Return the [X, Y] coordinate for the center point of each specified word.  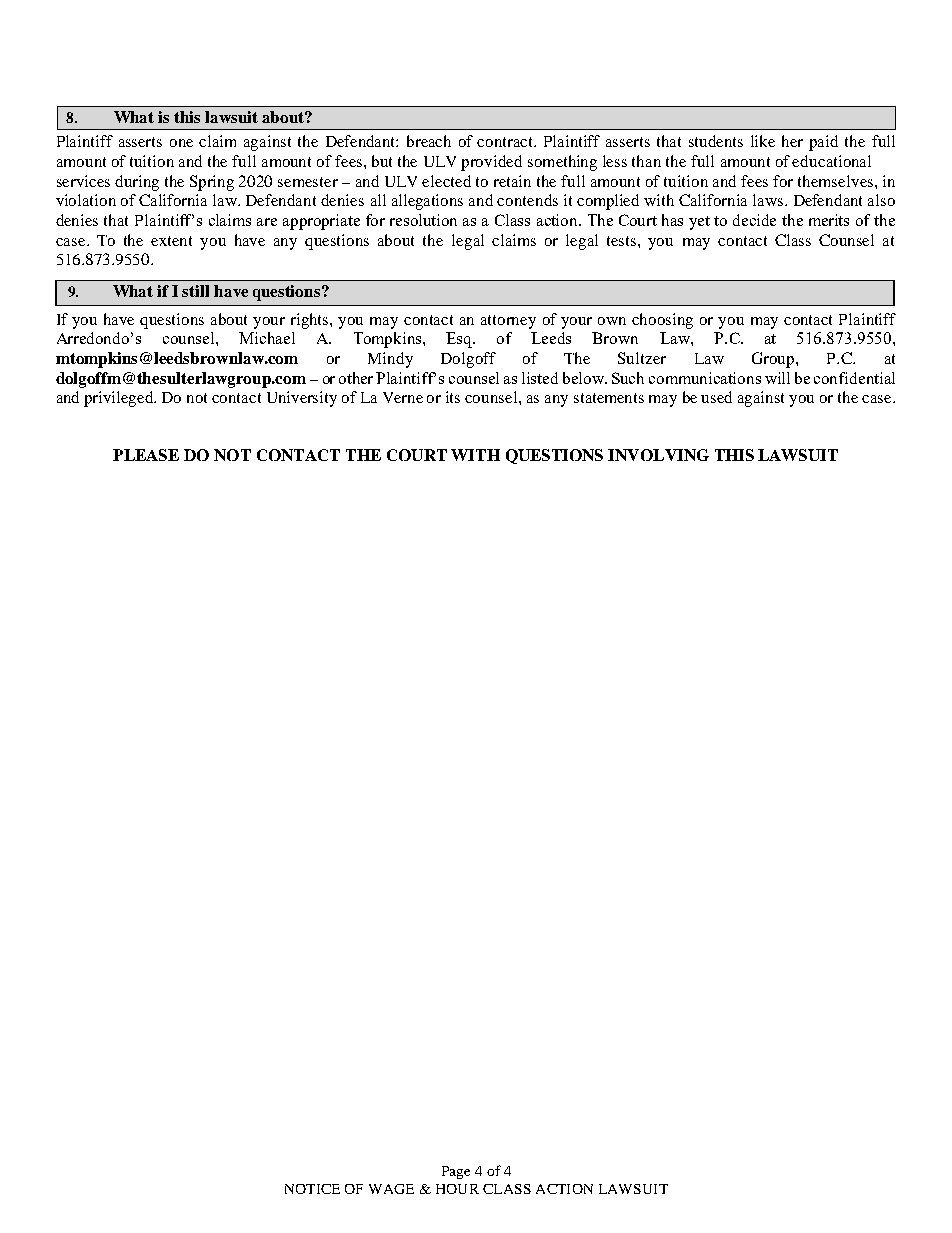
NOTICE [312, 1189]
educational [831, 161]
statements [609, 398]
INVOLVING [658, 455]
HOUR [457, 1189]
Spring [212, 183]
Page [456, 1172]
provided [491, 163]
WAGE [391, 1189]
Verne [403, 397]
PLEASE [146, 455]
